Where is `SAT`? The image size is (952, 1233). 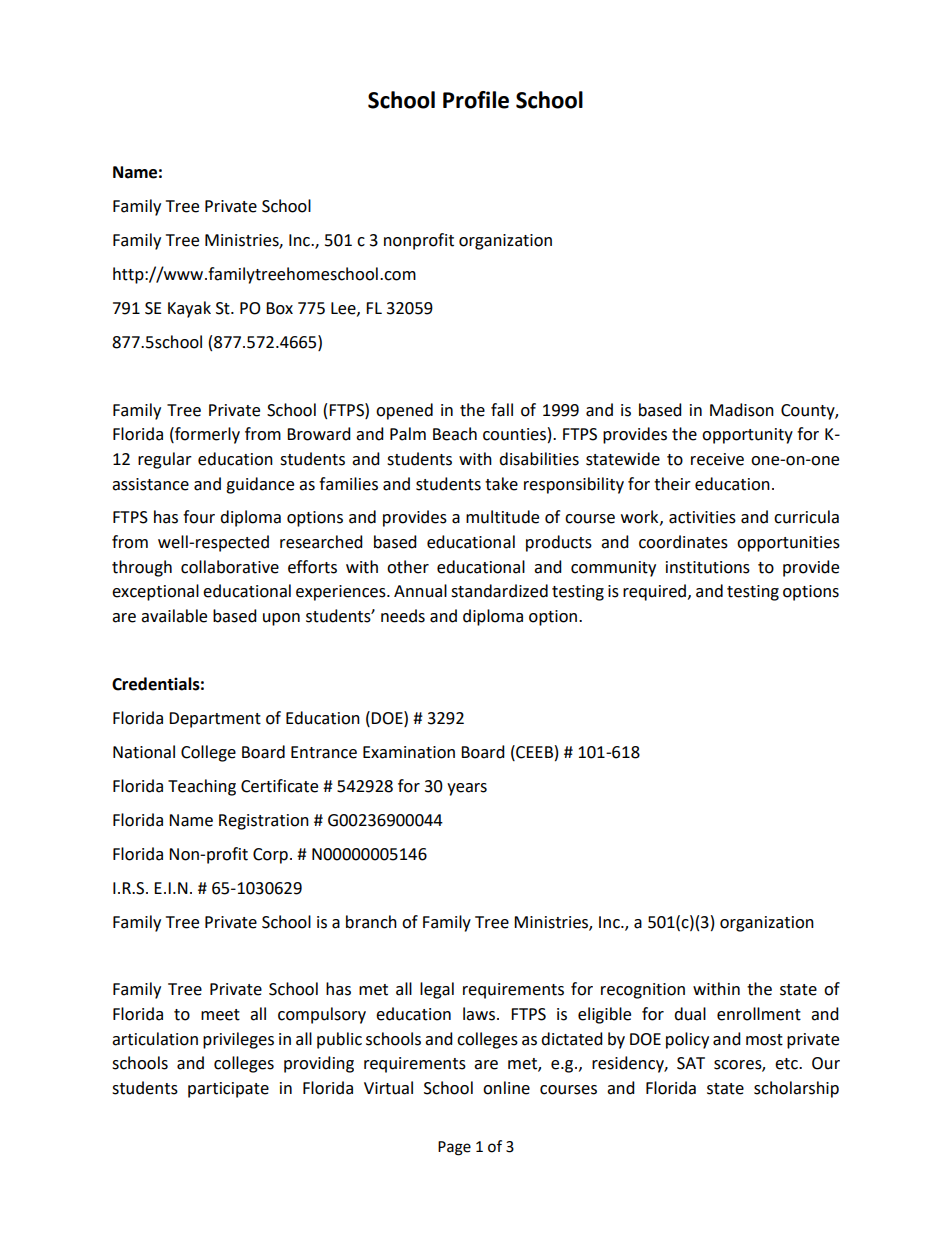 SAT is located at coordinates (691, 1063).
